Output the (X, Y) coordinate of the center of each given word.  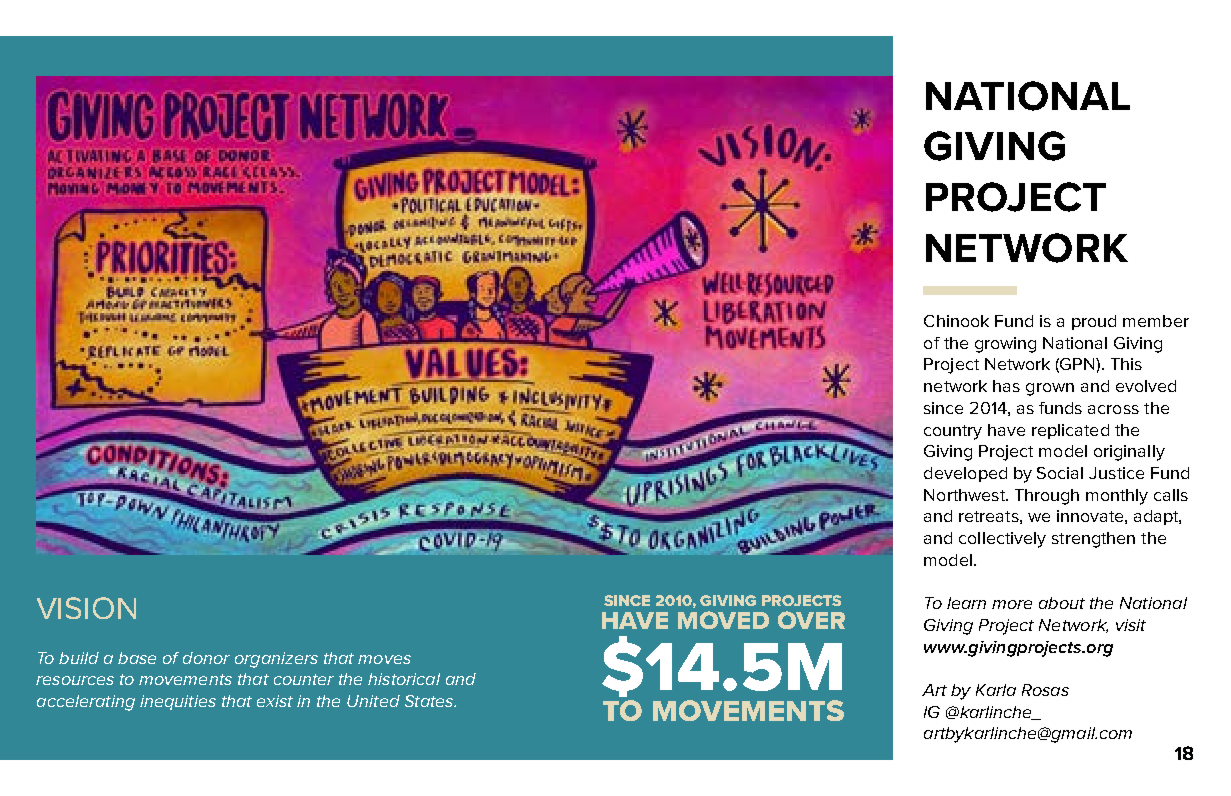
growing (1005, 345)
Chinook (956, 321)
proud (1094, 322)
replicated (1070, 431)
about (1062, 603)
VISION (86, 608)
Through (1047, 497)
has (1006, 386)
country (953, 432)
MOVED (723, 620)
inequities (178, 702)
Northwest (966, 495)
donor (206, 658)
